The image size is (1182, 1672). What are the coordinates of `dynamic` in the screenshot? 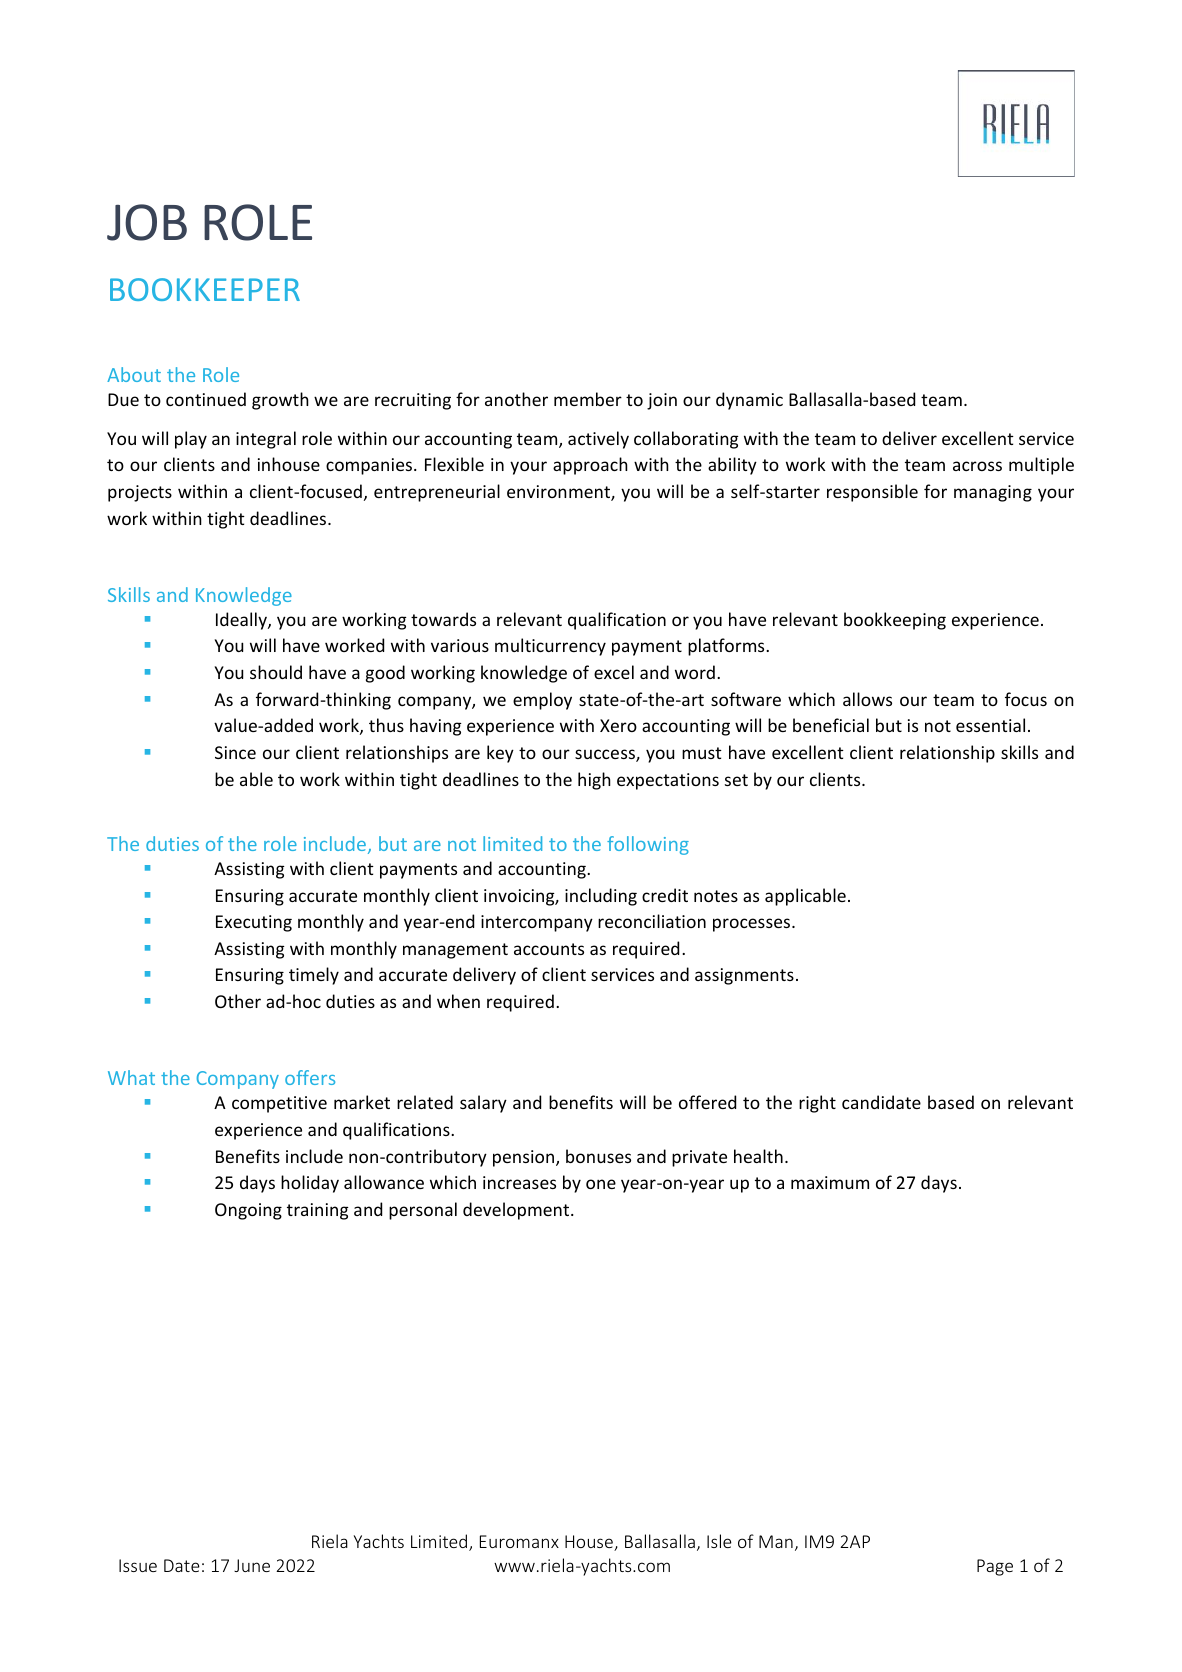 It's located at (749, 401).
